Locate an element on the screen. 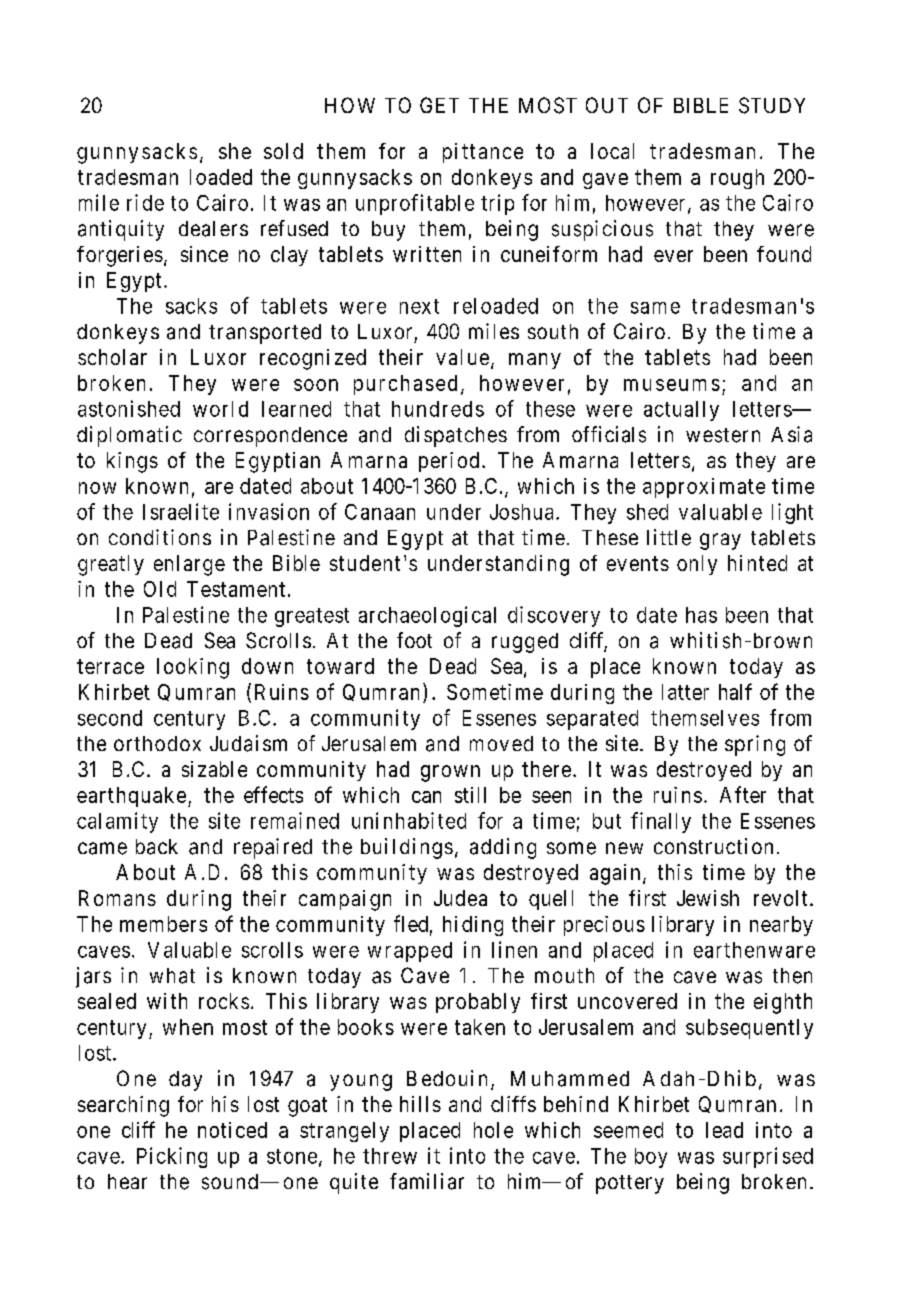 This screenshot has width=909, height=1316. world is located at coordinates (220, 409).
